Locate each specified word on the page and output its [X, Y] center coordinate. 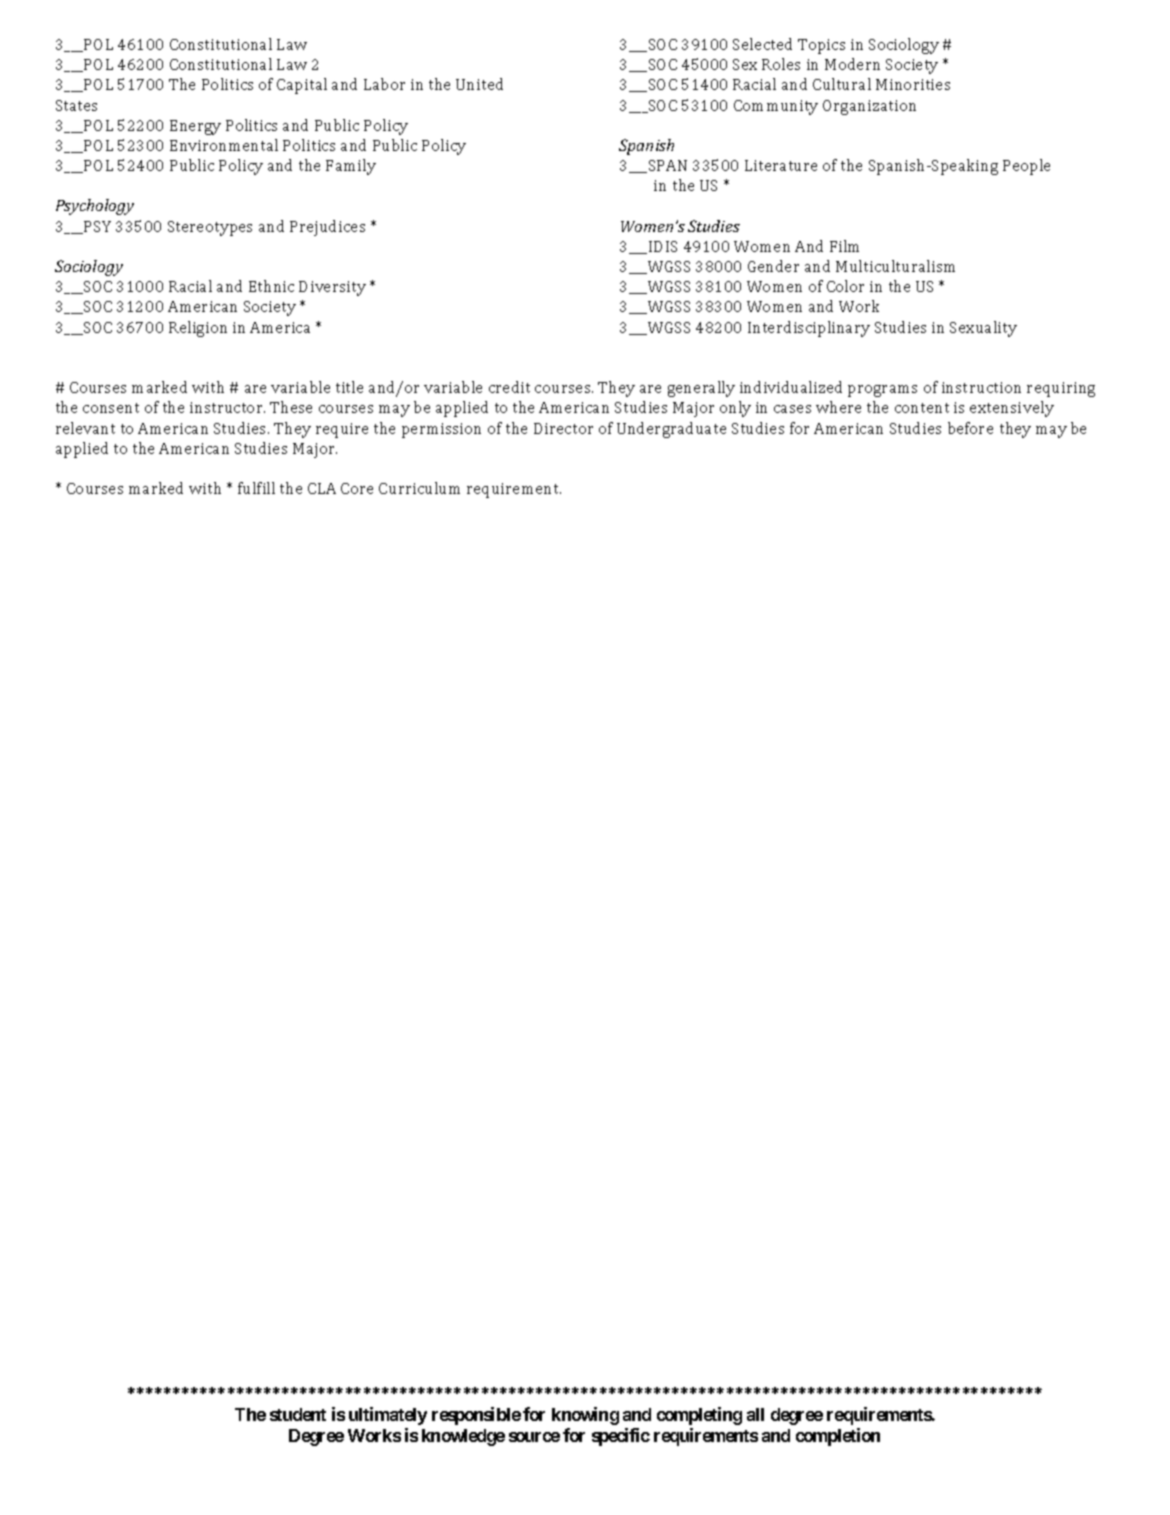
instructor [227, 407]
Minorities [913, 84]
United [479, 84]
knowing [585, 1416]
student [298, 1414]
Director [563, 428]
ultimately [388, 1416]
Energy [195, 127]
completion [838, 1437]
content [922, 408]
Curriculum [419, 488]
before [970, 428]
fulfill [256, 488]
